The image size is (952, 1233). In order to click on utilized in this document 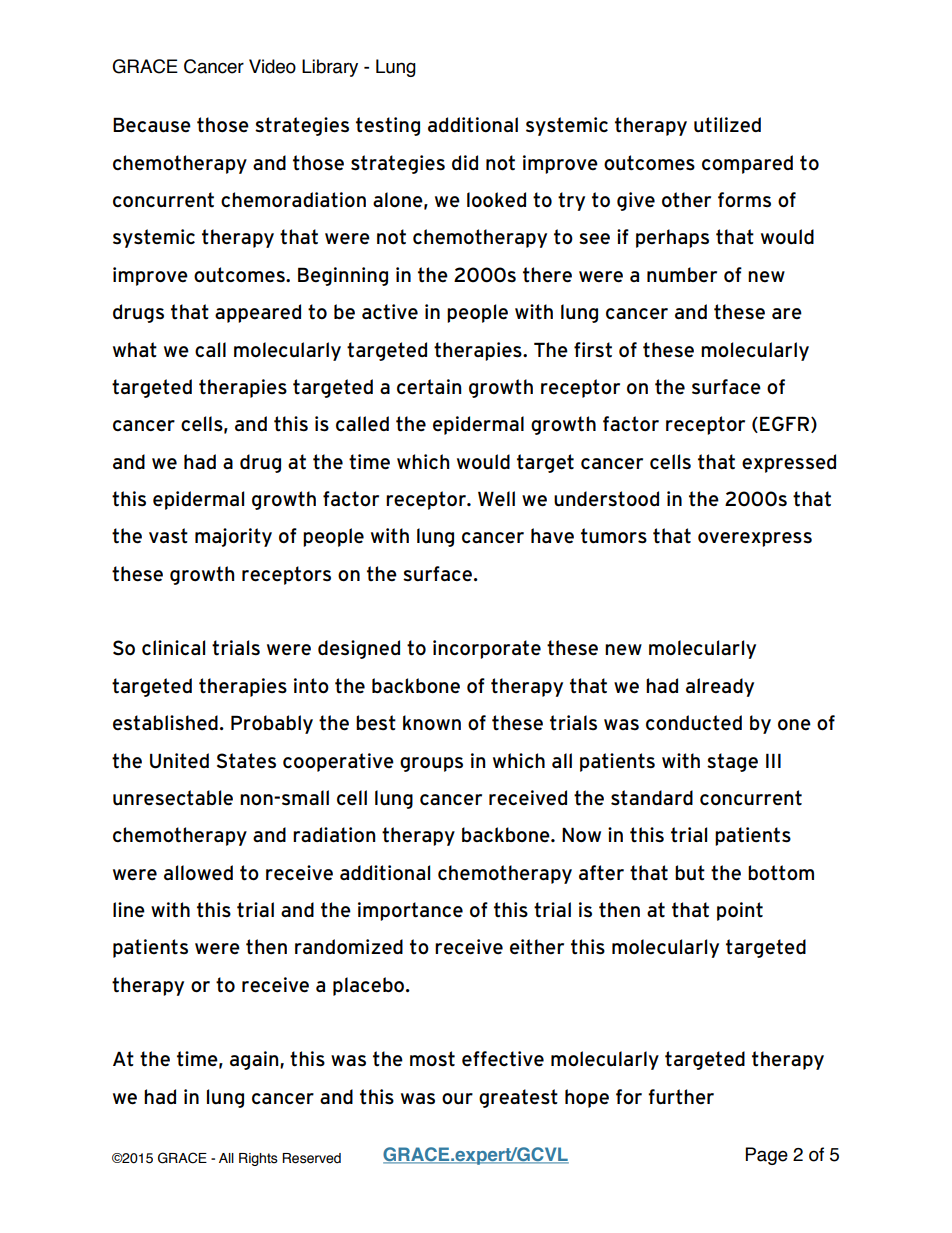, I will do `click(727, 125)`.
